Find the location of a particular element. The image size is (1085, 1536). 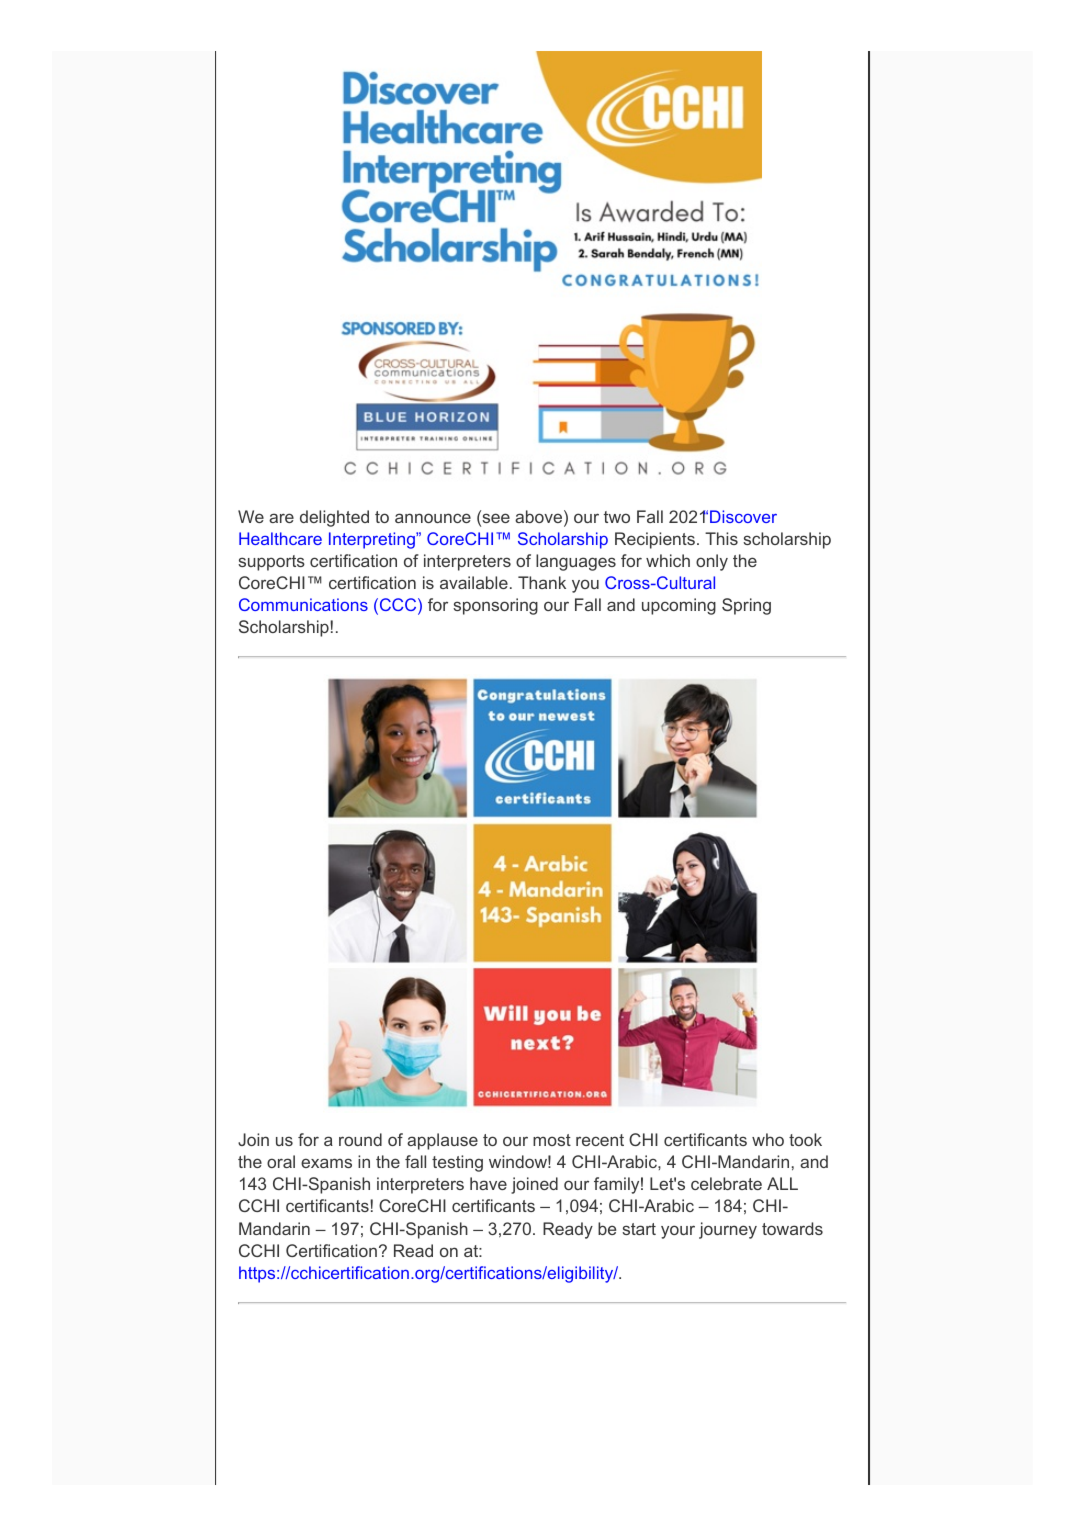

Communications is located at coordinates (303, 604).
